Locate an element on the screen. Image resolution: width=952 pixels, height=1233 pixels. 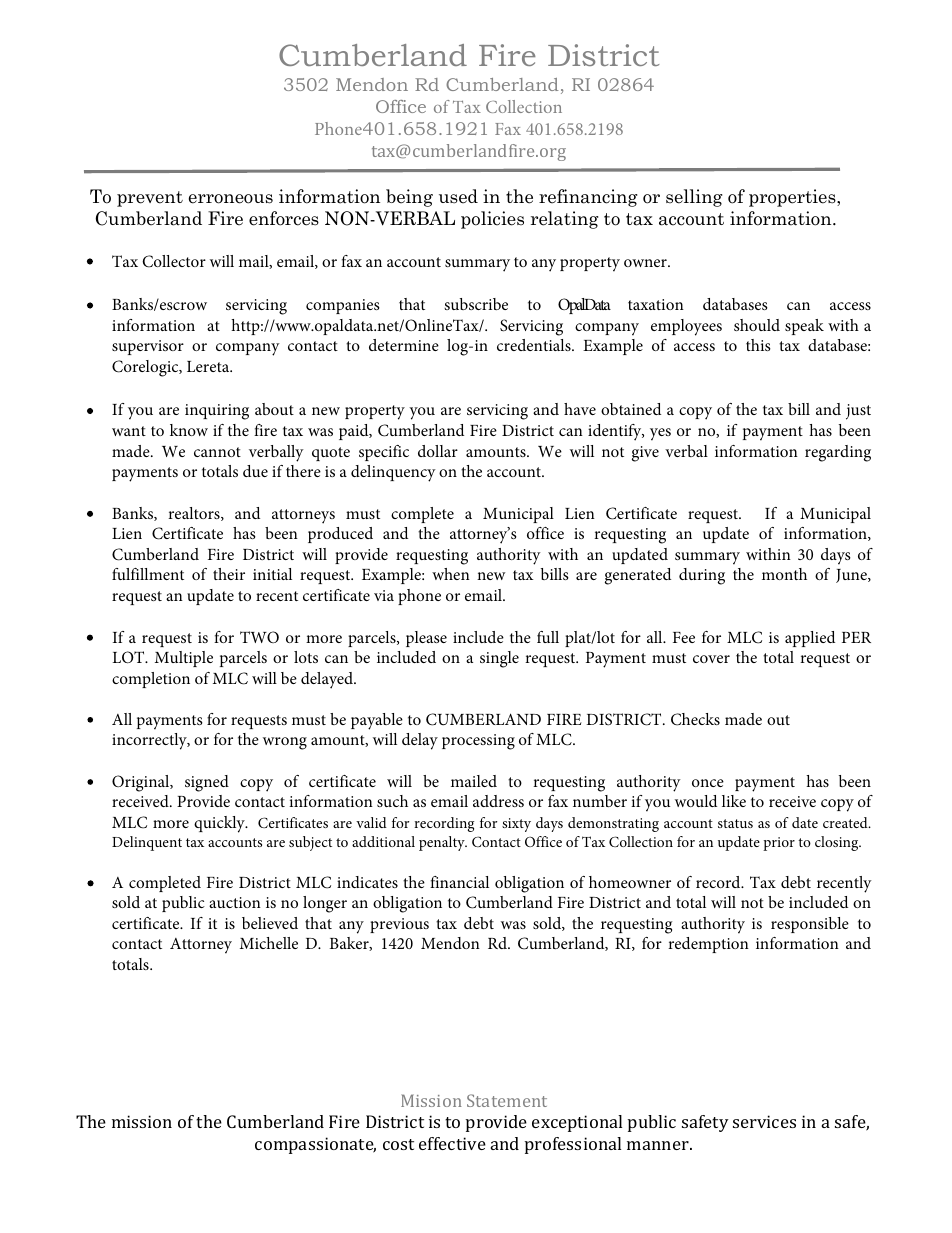
regarding is located at coordinates (838, 453).
